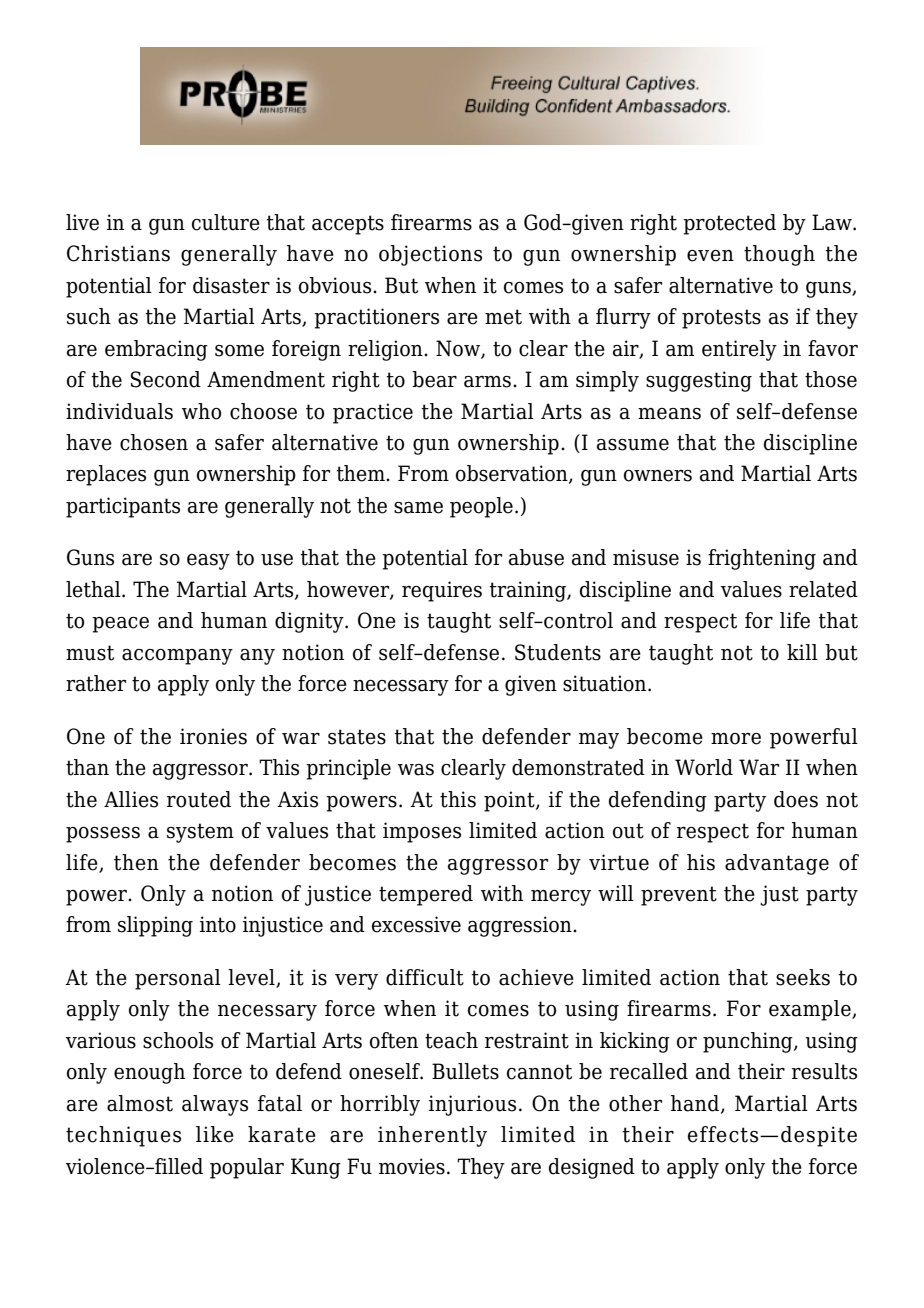 This screenshot has height=1308, width=924. Describe the element at coordinates (177, 657) in the screenshot. I see `accompany` at that location.
